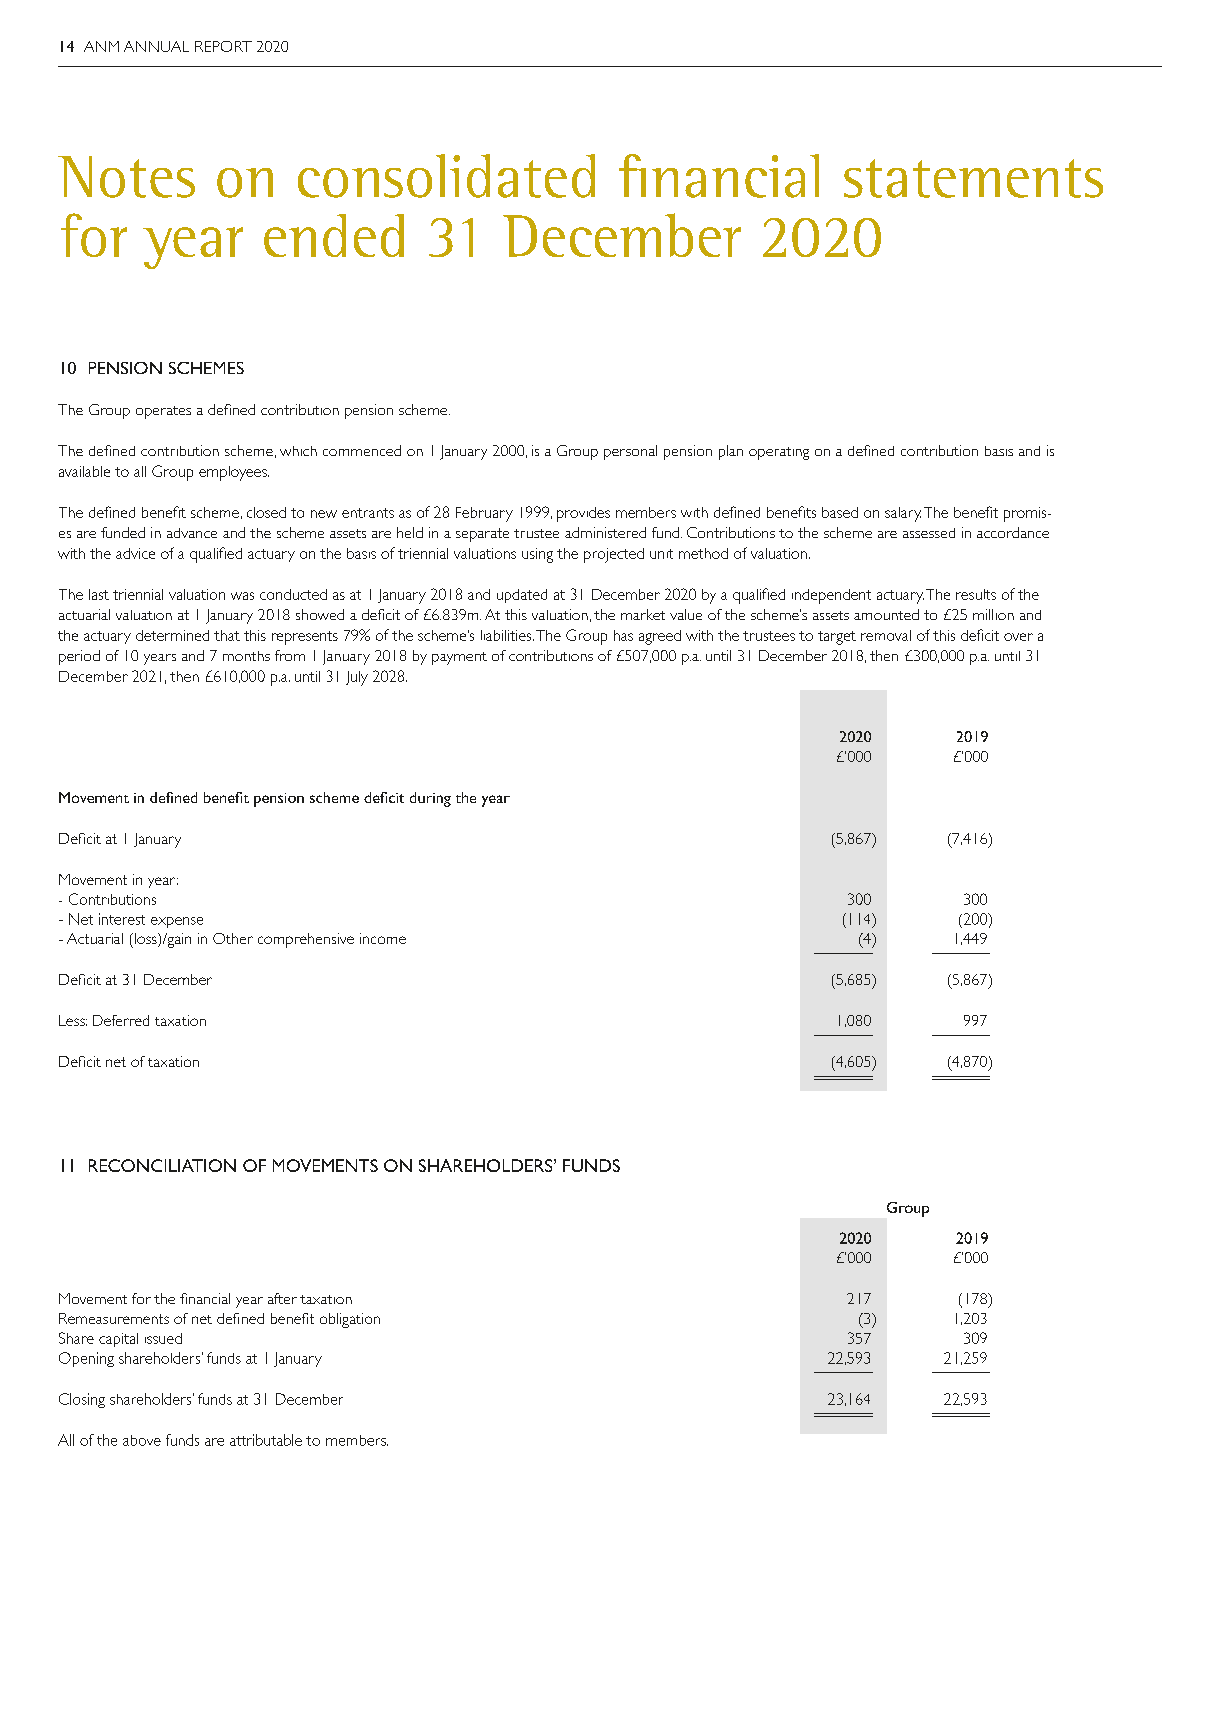  Describe the element at coordinates (430, 799) in the document. I see `during` at that location.
